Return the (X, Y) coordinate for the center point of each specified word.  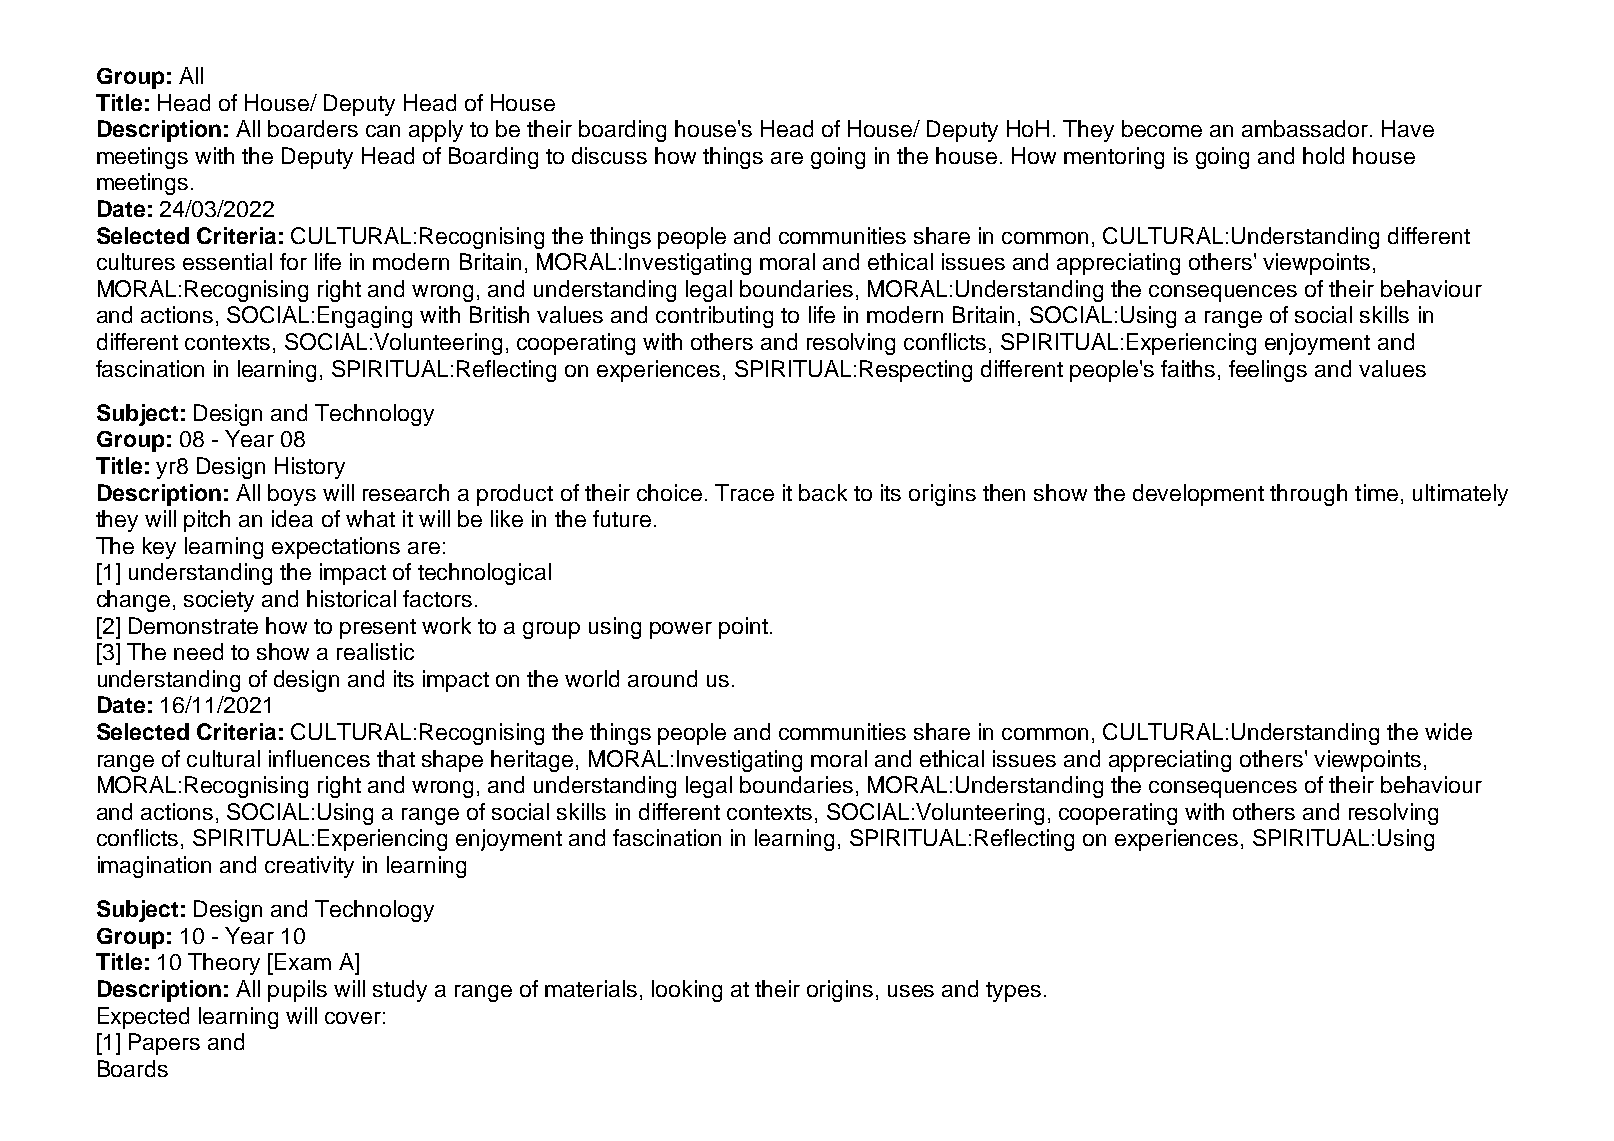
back (823, 492)
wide (1448, 731)
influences (319, 758)
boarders (313, 128)
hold (1323, 155)
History (310, 468)
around (662, 678)
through (1308, 495)
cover (353, 1018)
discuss (609, 155)
